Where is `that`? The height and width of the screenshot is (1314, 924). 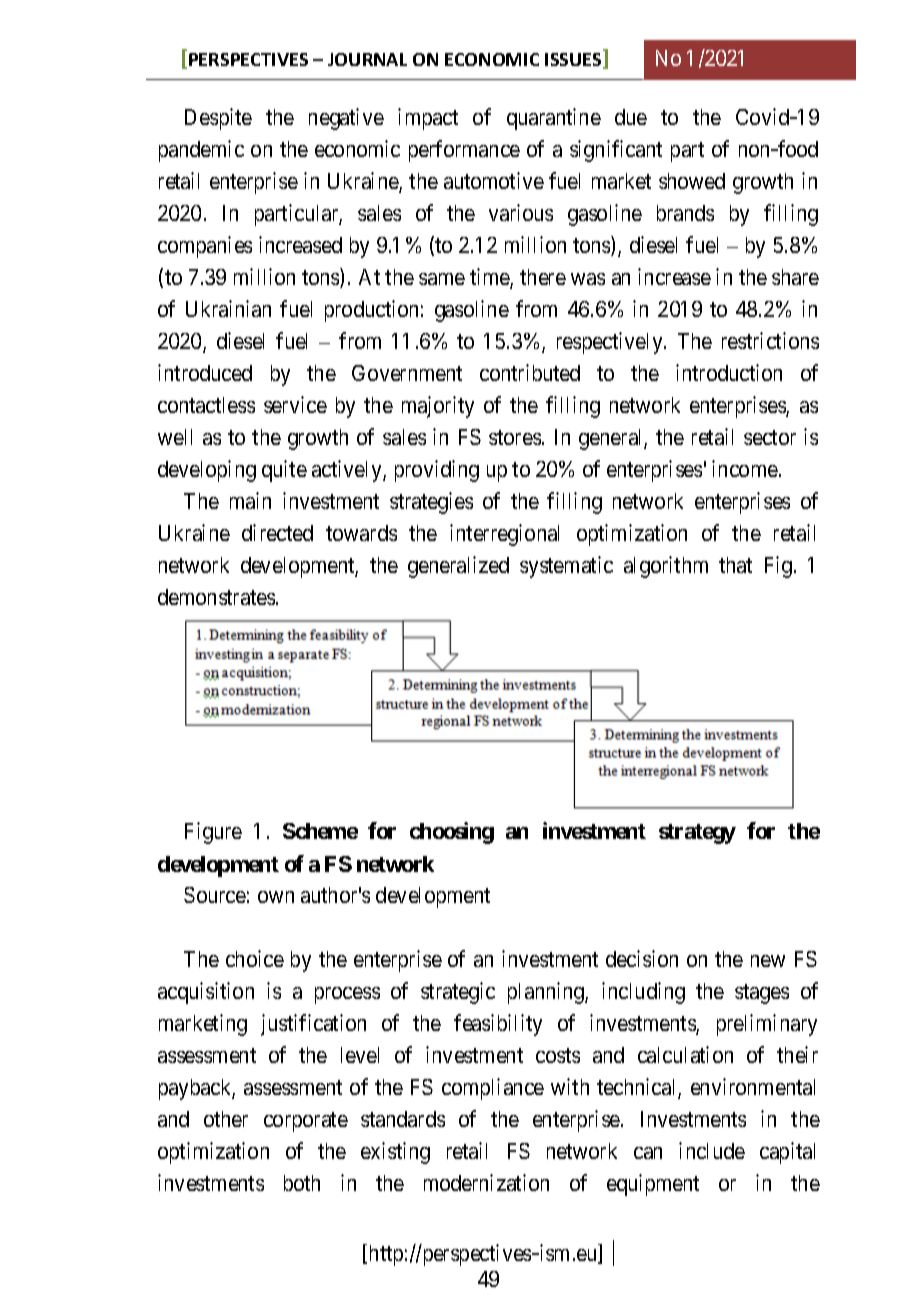
that is located at coordinates (735, 565).
